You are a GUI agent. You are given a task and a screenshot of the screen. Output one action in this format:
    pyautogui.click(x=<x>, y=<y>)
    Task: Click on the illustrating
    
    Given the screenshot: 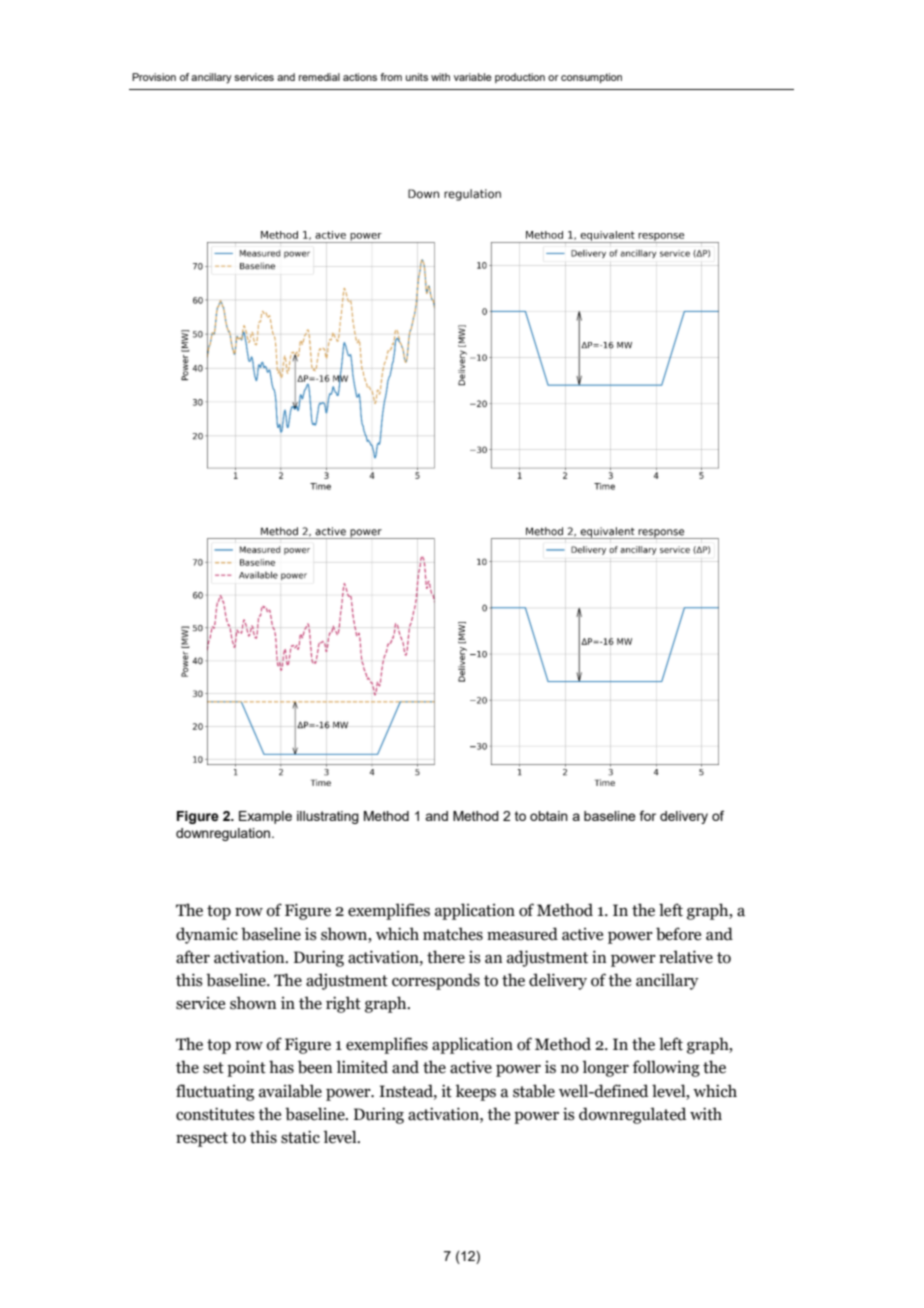 What is the action you would take?
    pyautogui.click(x=328, y=817)
